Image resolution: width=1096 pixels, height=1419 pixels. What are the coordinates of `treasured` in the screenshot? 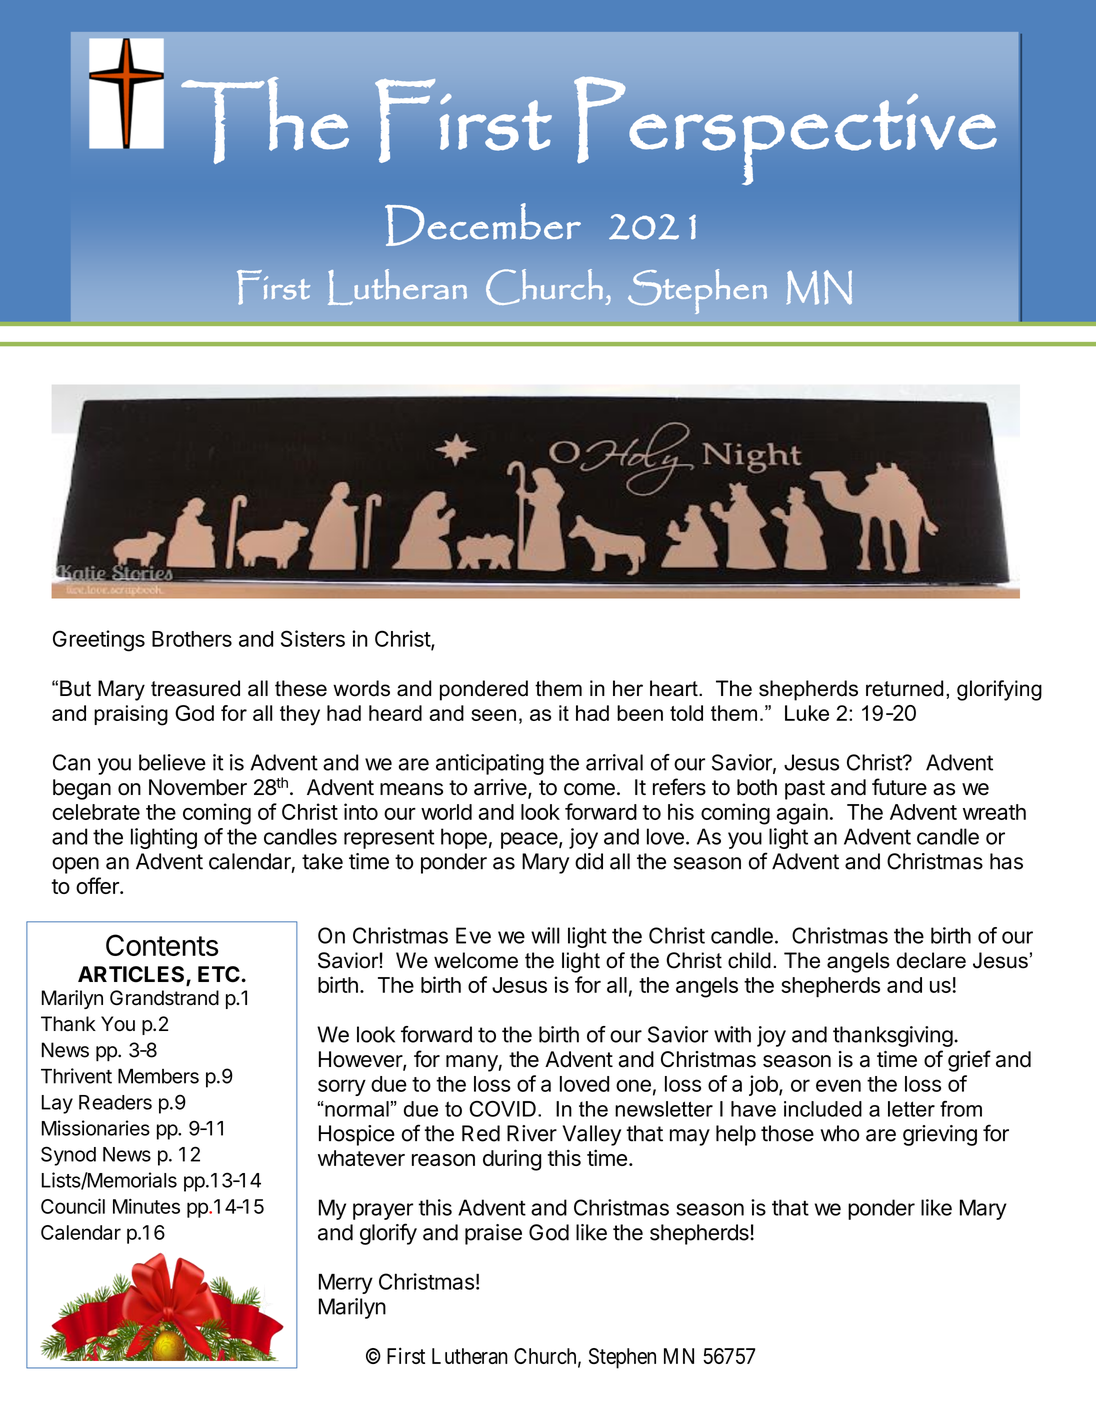 It's located at (195, 688).
